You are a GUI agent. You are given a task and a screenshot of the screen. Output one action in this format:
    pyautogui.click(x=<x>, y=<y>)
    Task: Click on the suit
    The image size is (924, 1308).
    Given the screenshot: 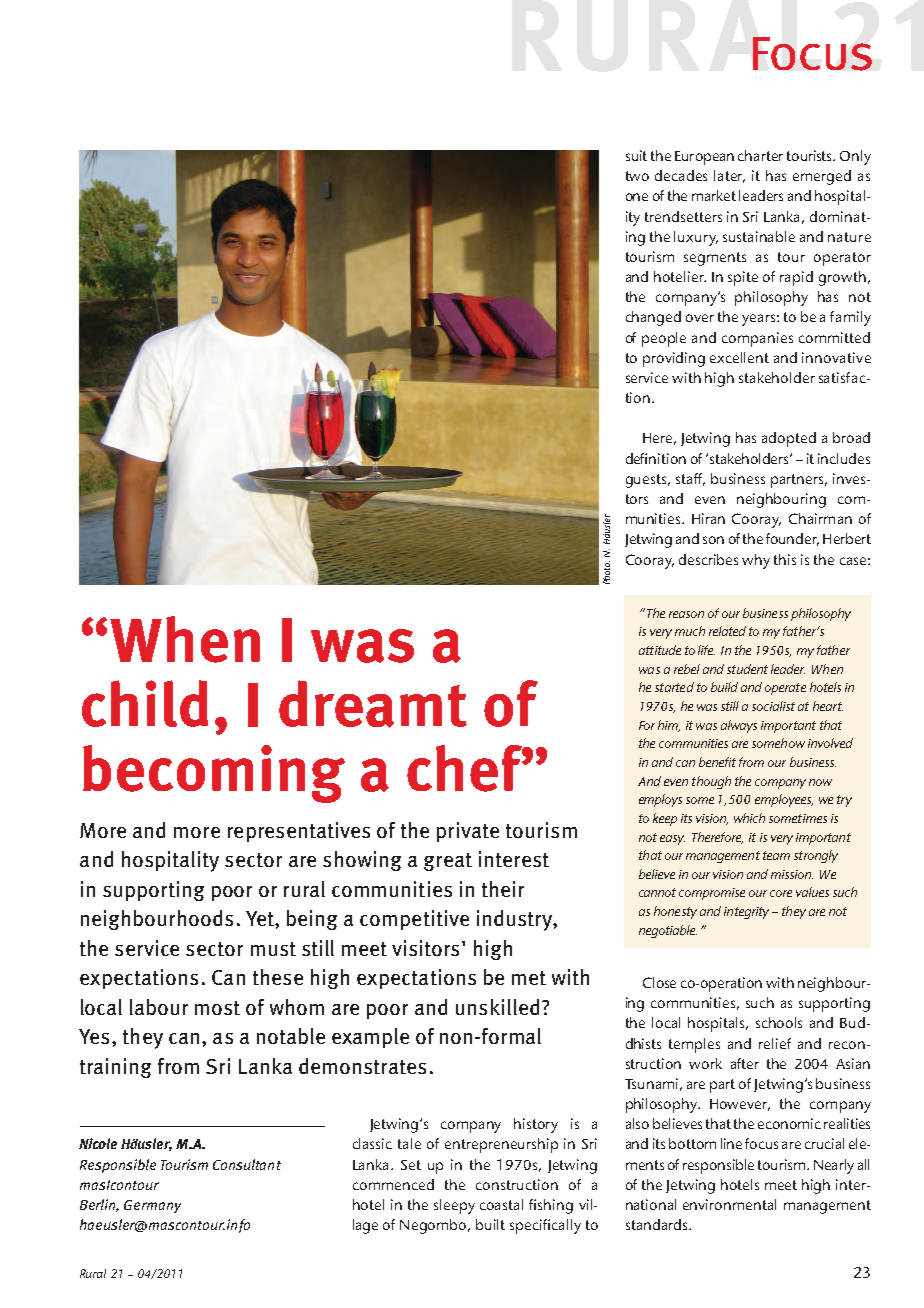 What is the action you would take?
    pyautogui.click(x=636, y=155)
